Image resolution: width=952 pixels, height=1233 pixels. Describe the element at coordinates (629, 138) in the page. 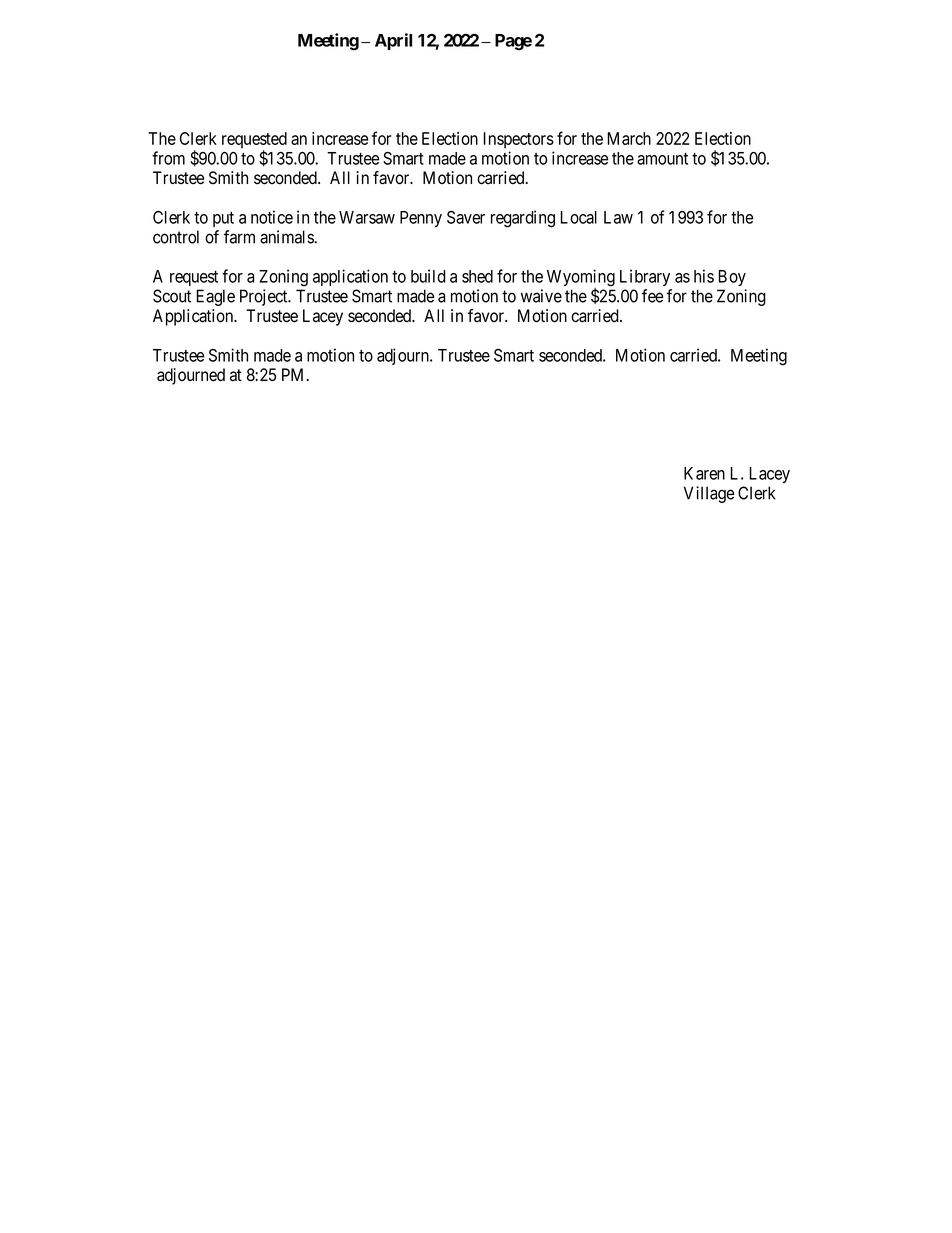

I see `March` at that location.
